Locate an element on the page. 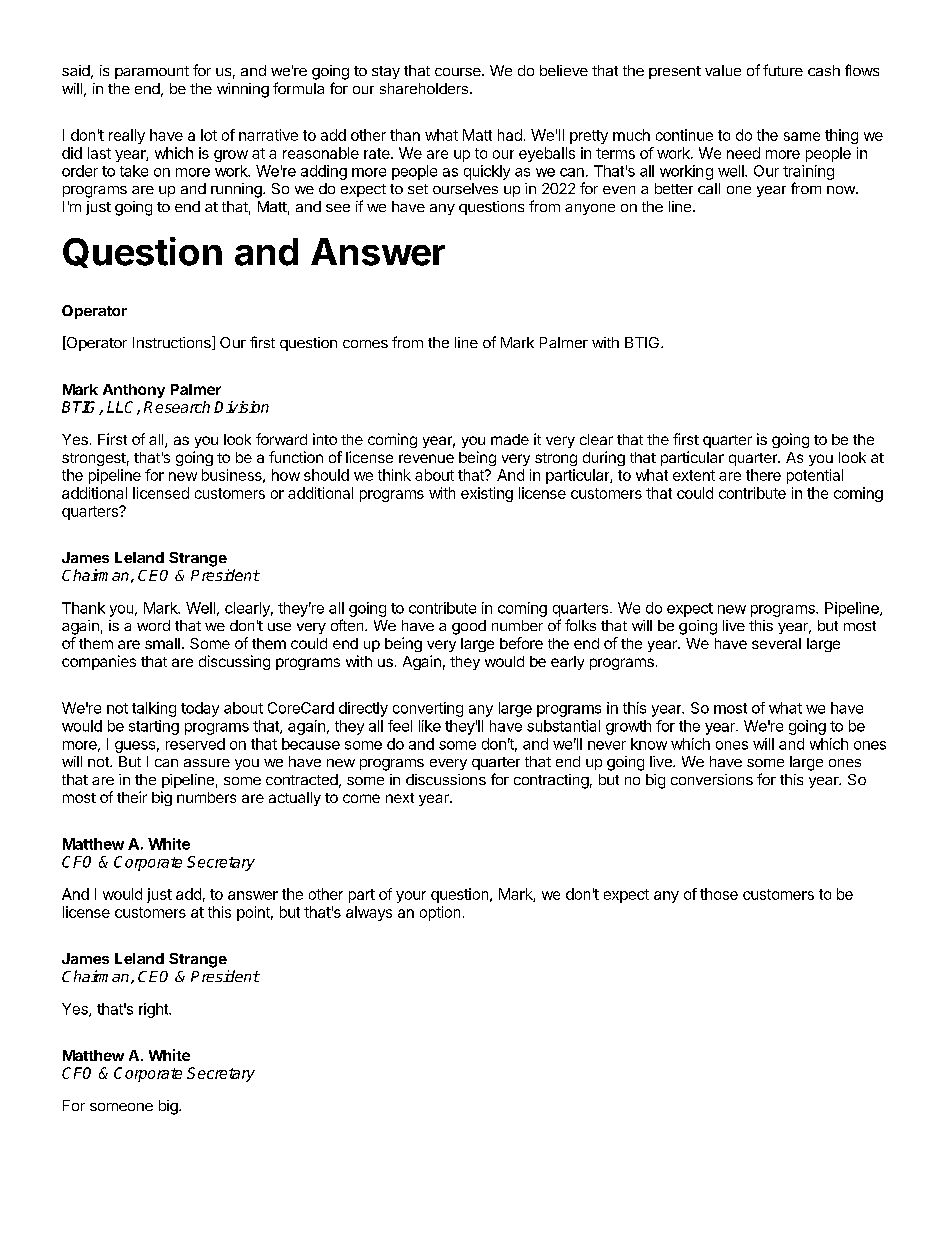  call is located at coordinates (709, 188).
